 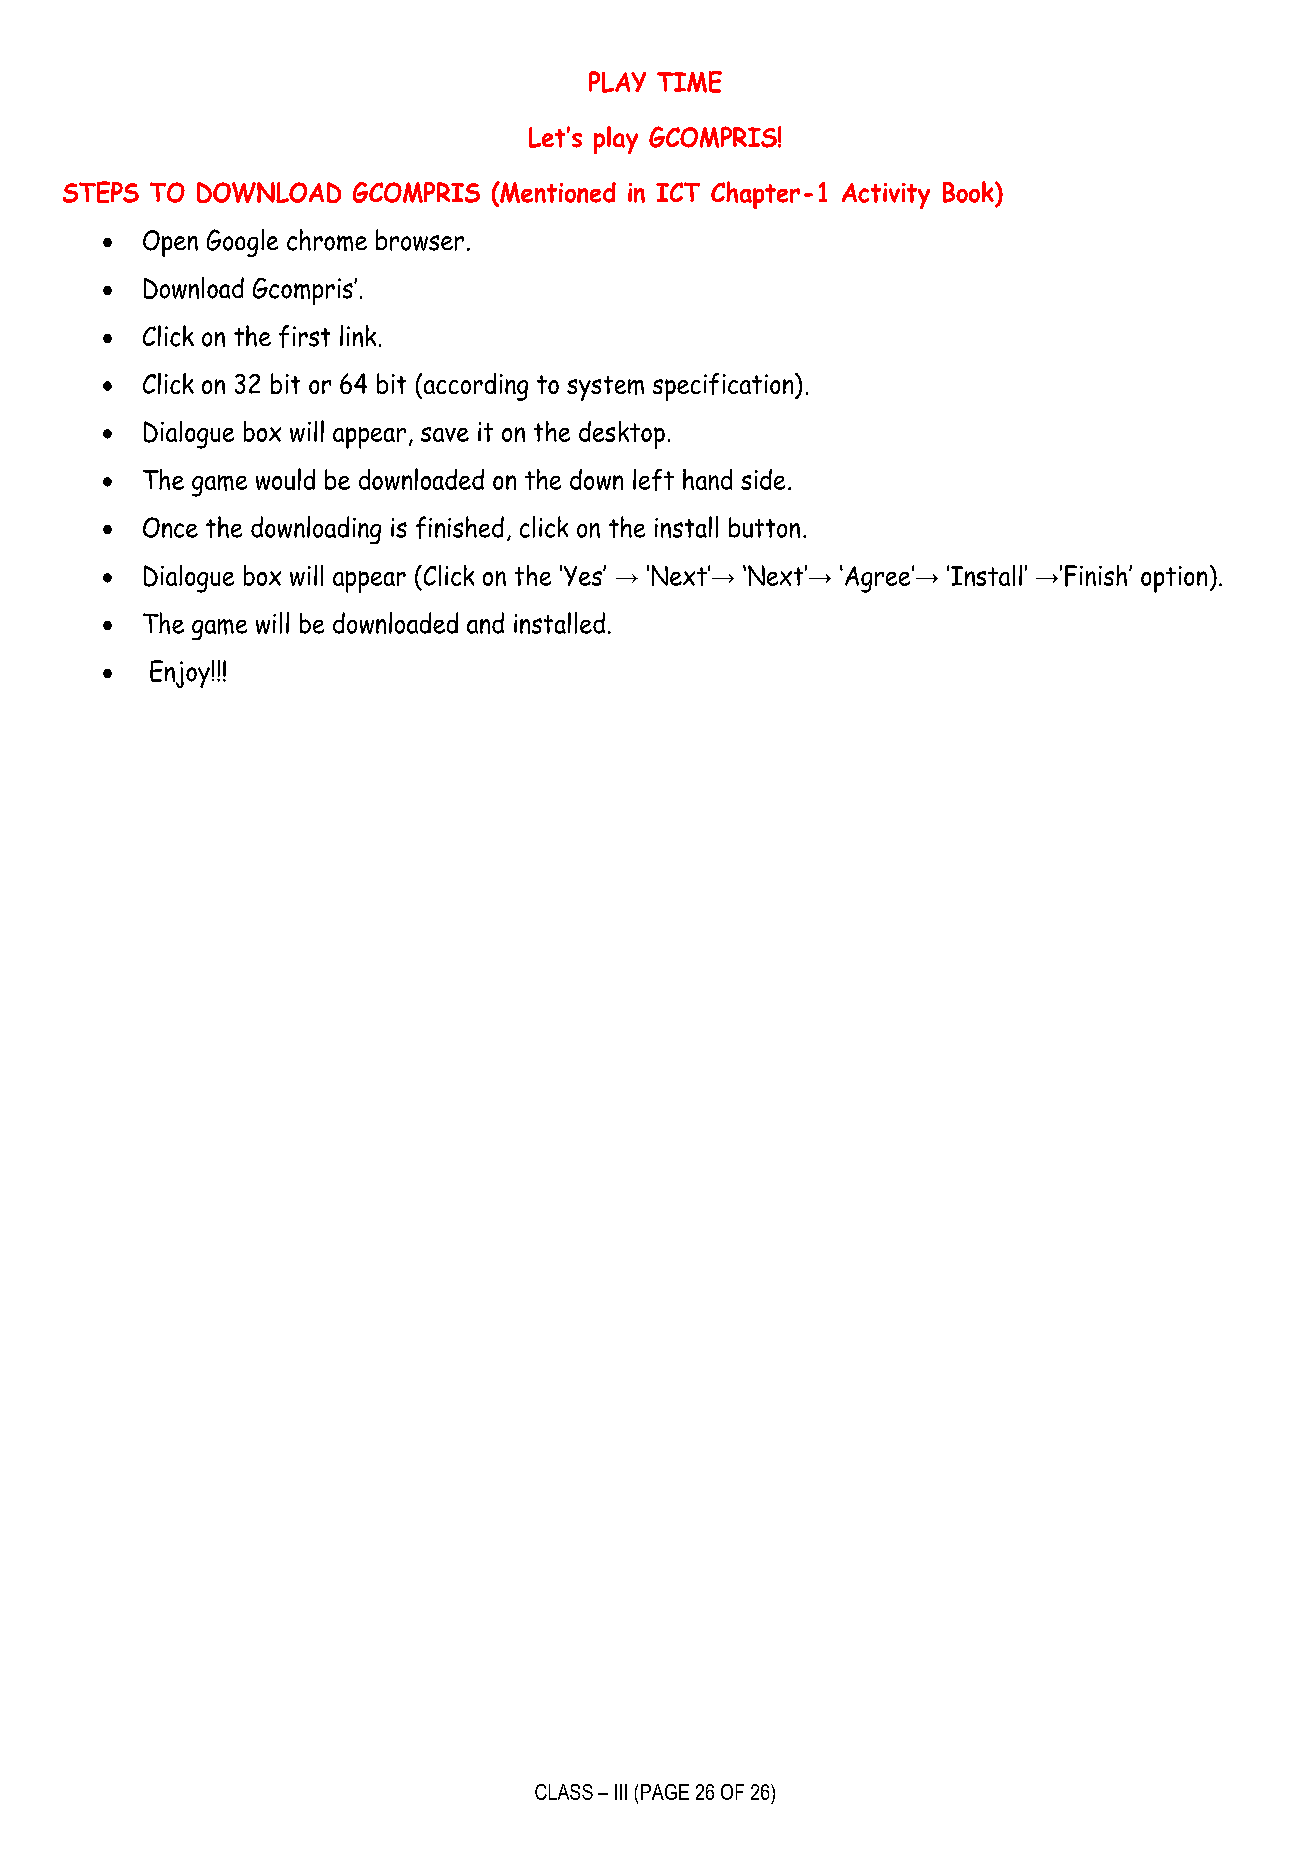 What do you see at coordinates (242, 243) in the screenshot?
I see `Google` at bounding box center [242, 243].
